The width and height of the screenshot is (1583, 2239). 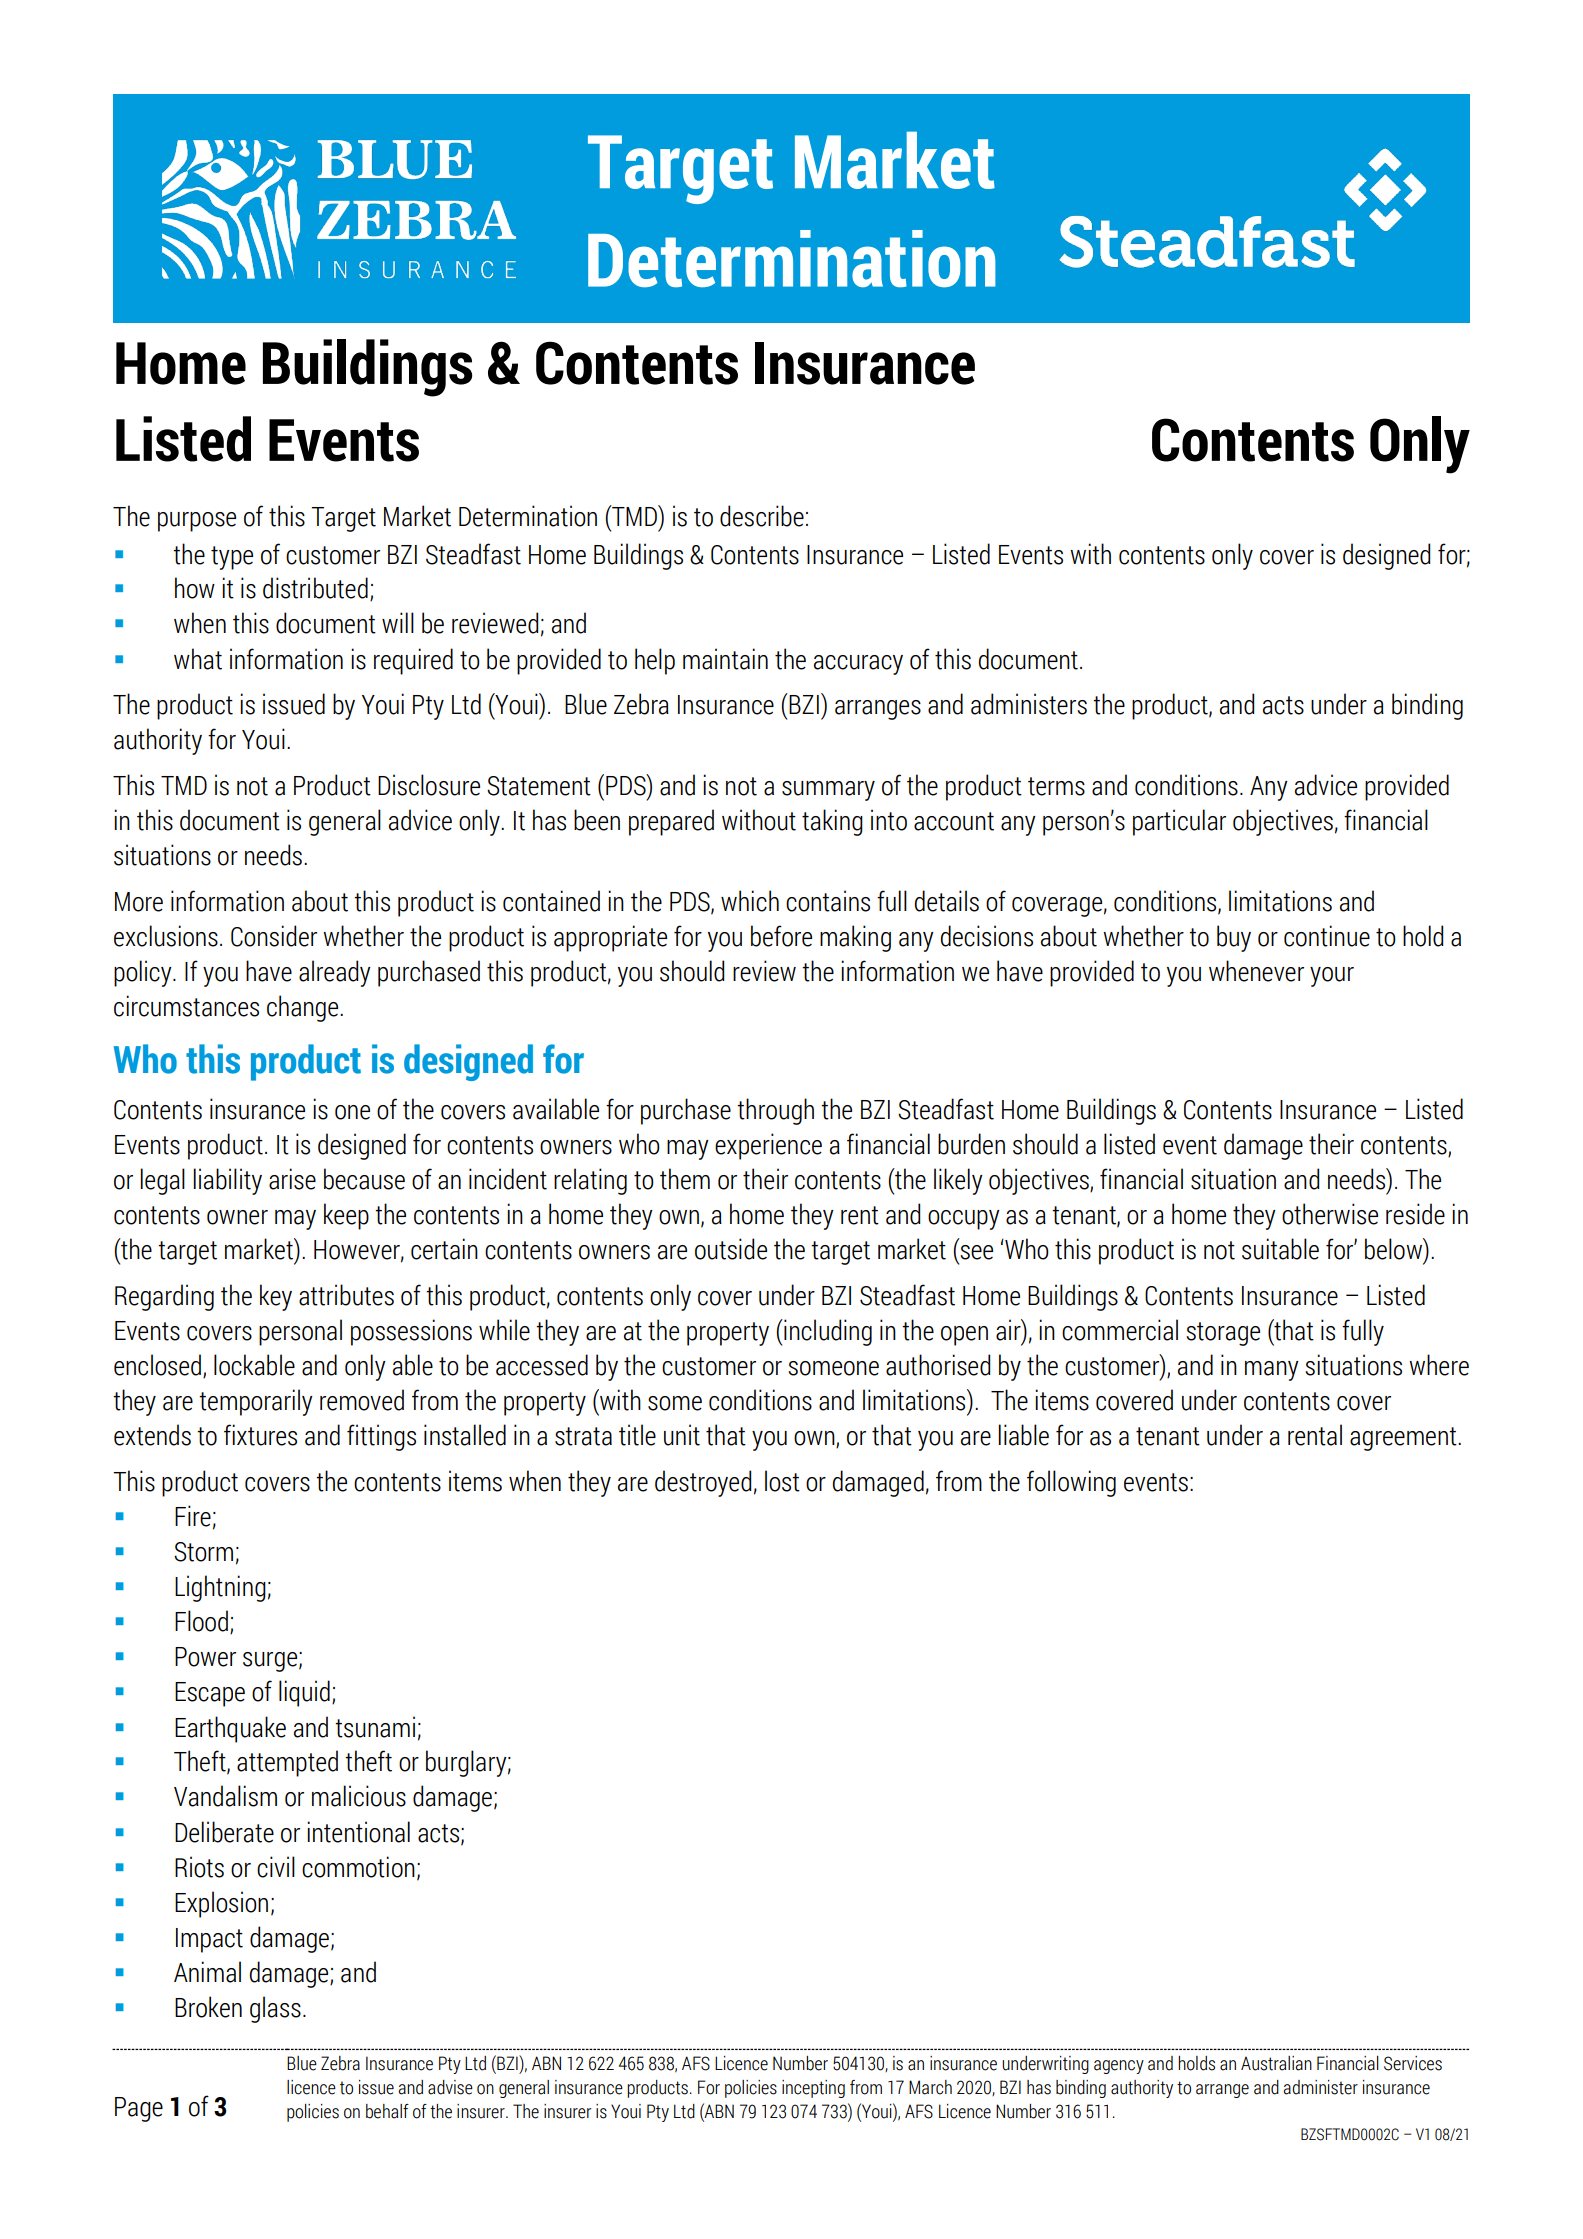 I want to click on including, so click(x=827, y=1332).
